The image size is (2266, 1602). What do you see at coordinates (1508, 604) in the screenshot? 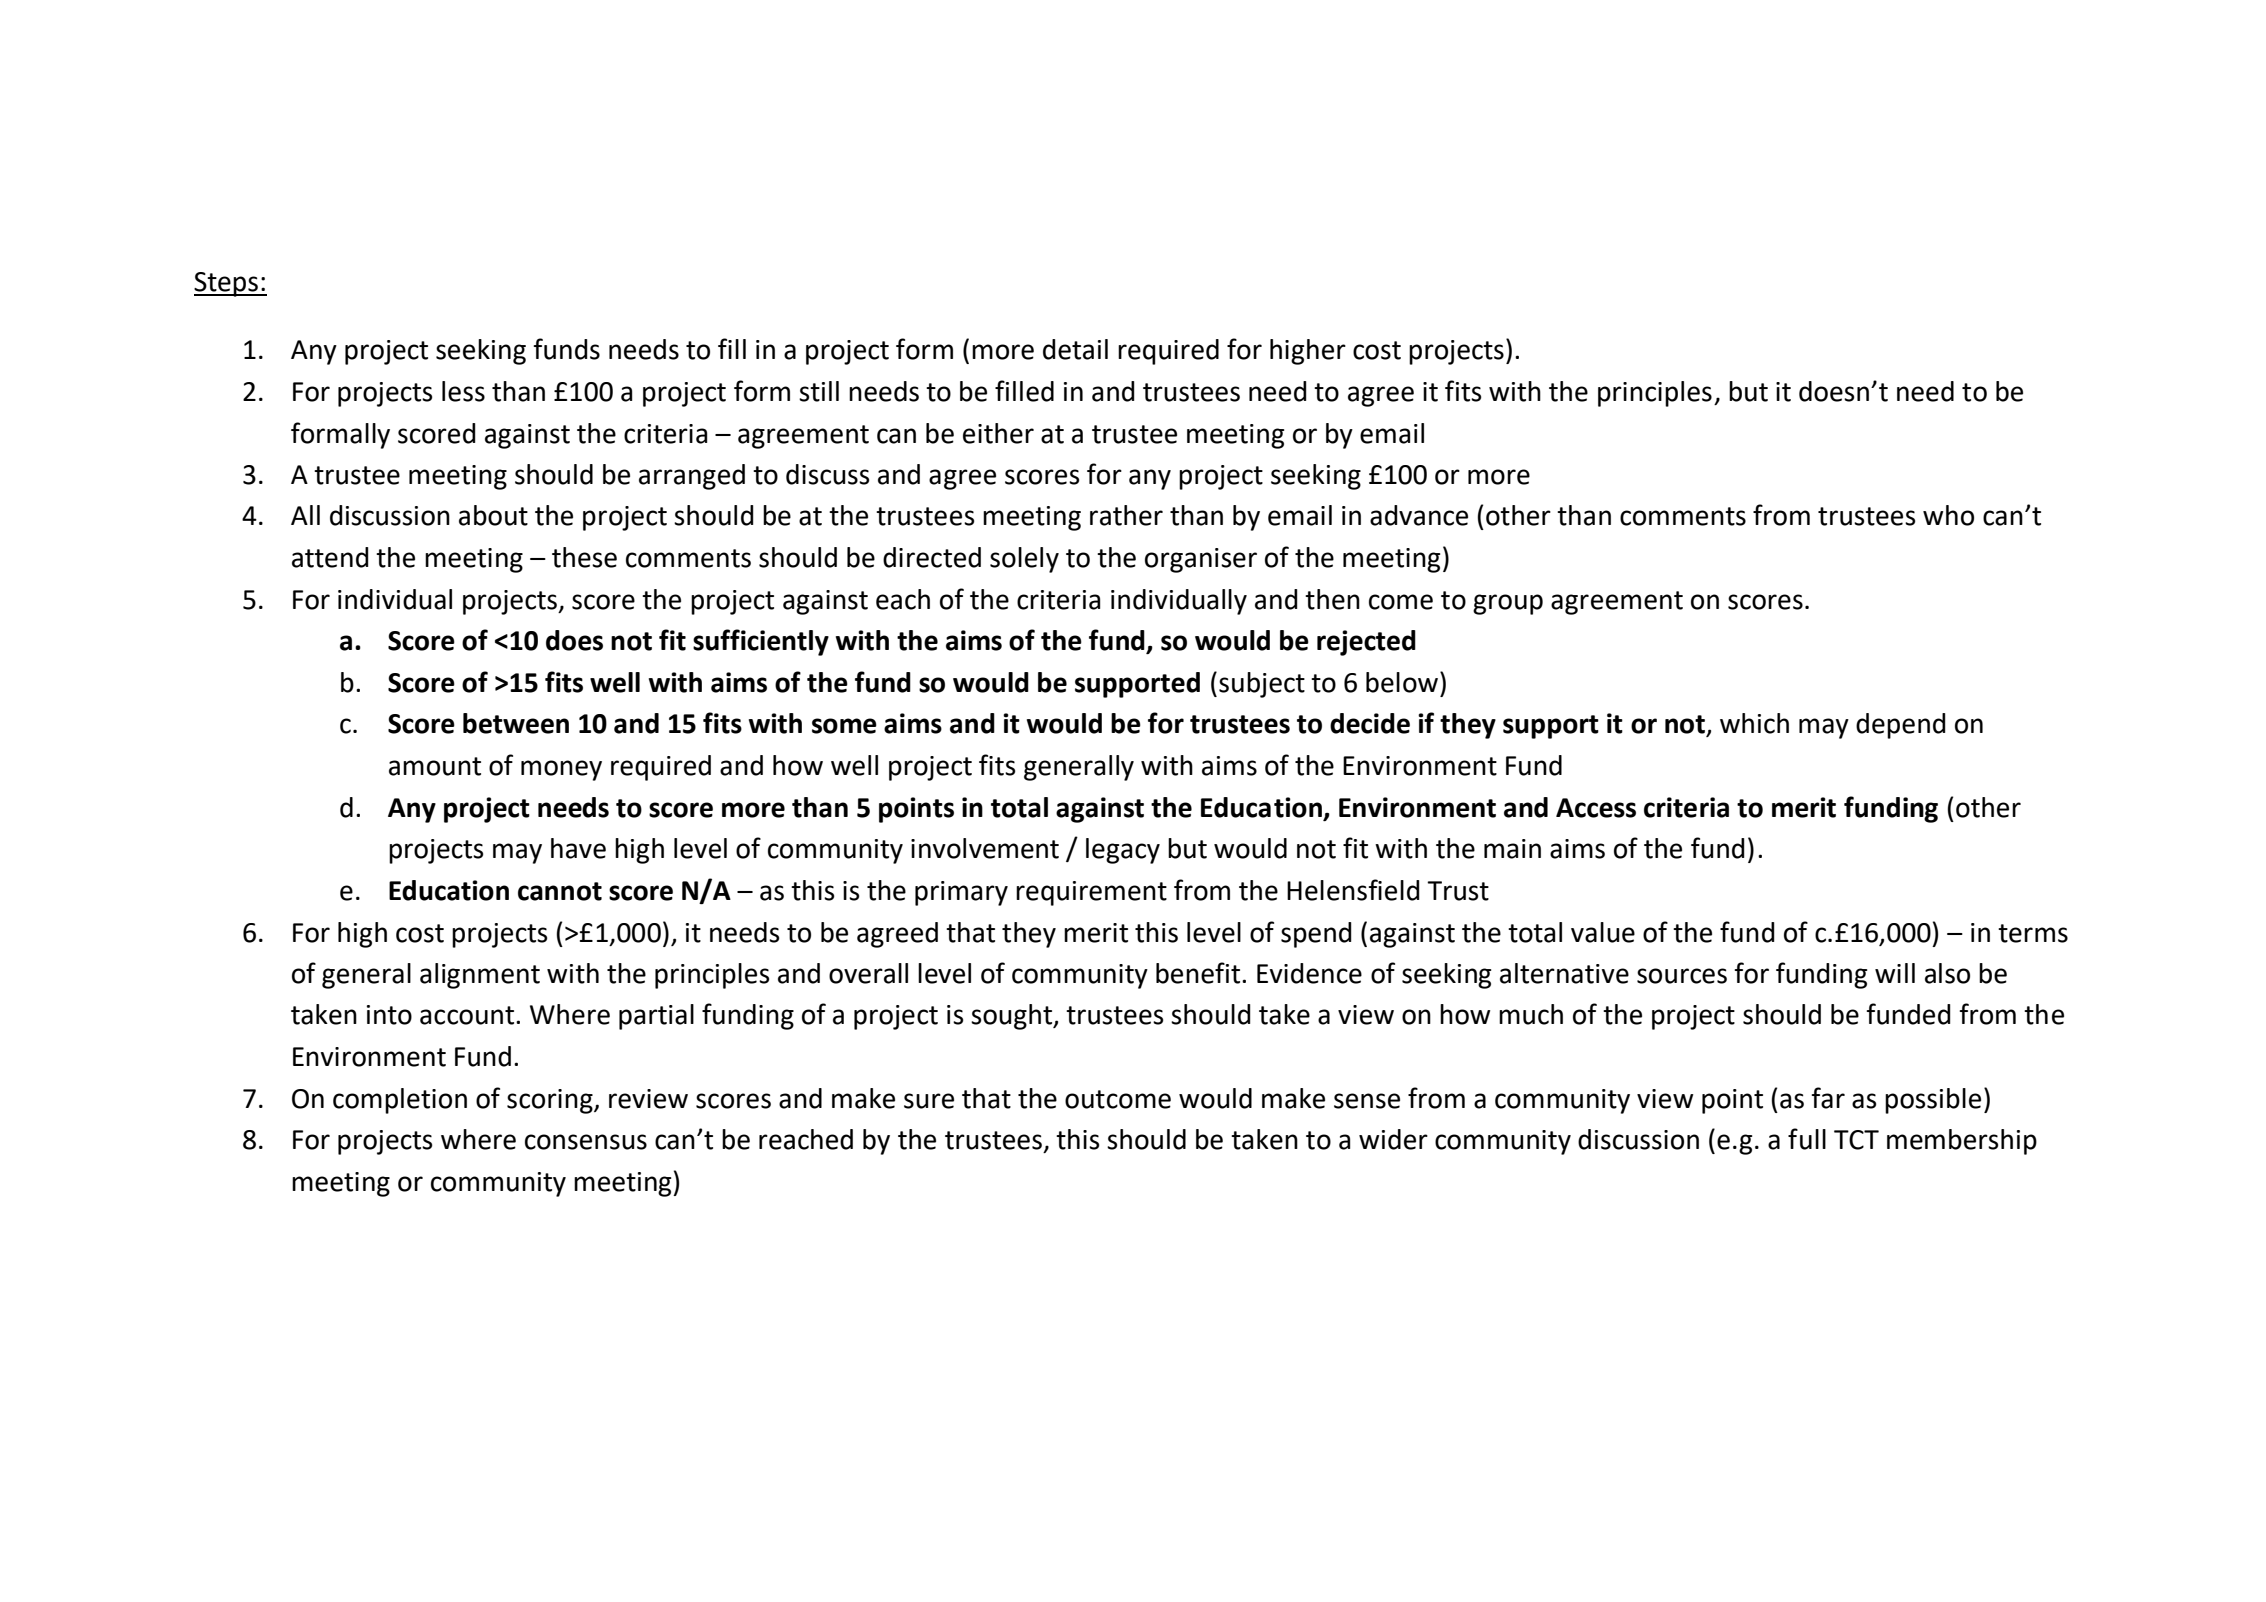
I see `group` at bounding box center [1508, 604].
